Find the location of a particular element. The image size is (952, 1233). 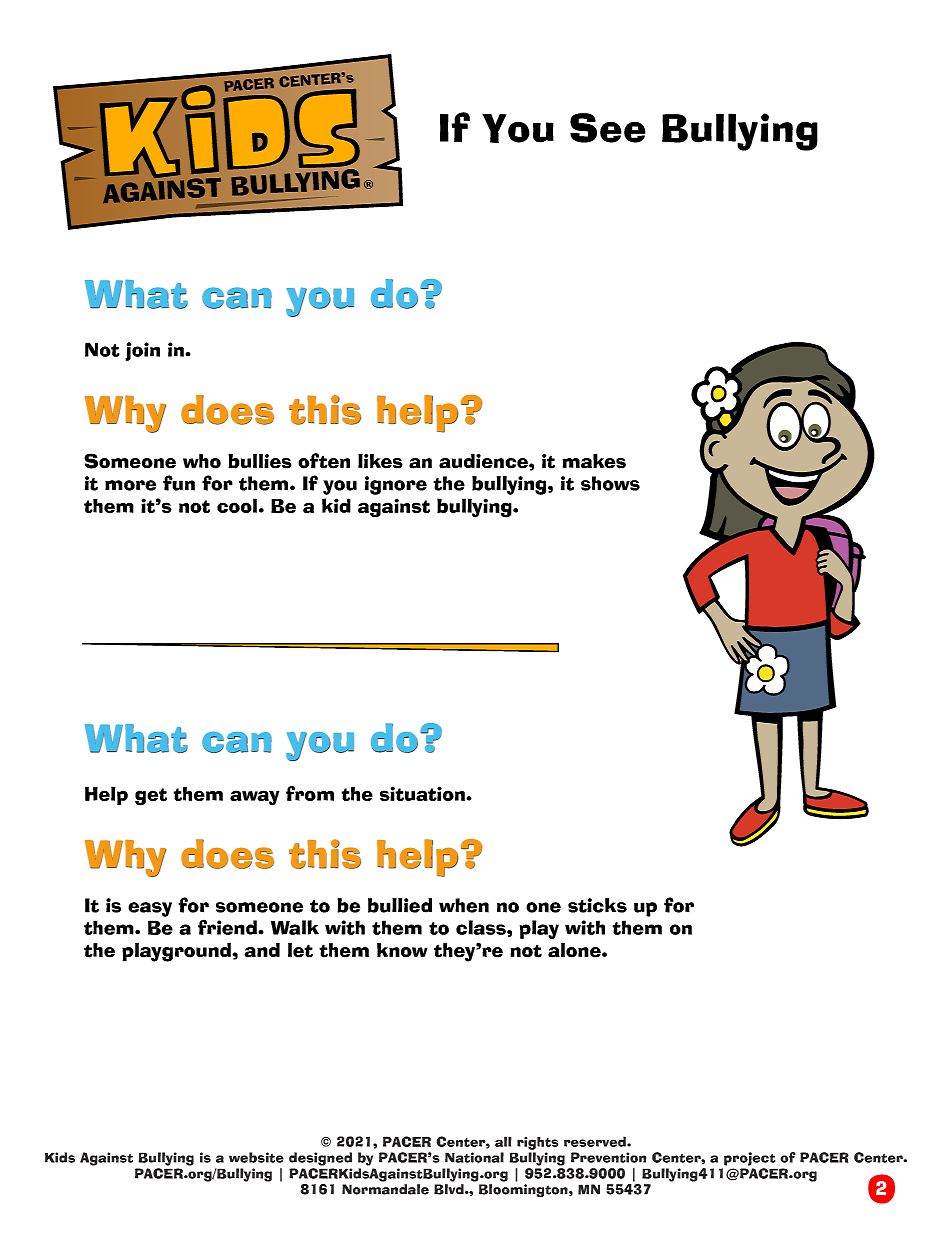

cool is located at coordinates (238, 505).
